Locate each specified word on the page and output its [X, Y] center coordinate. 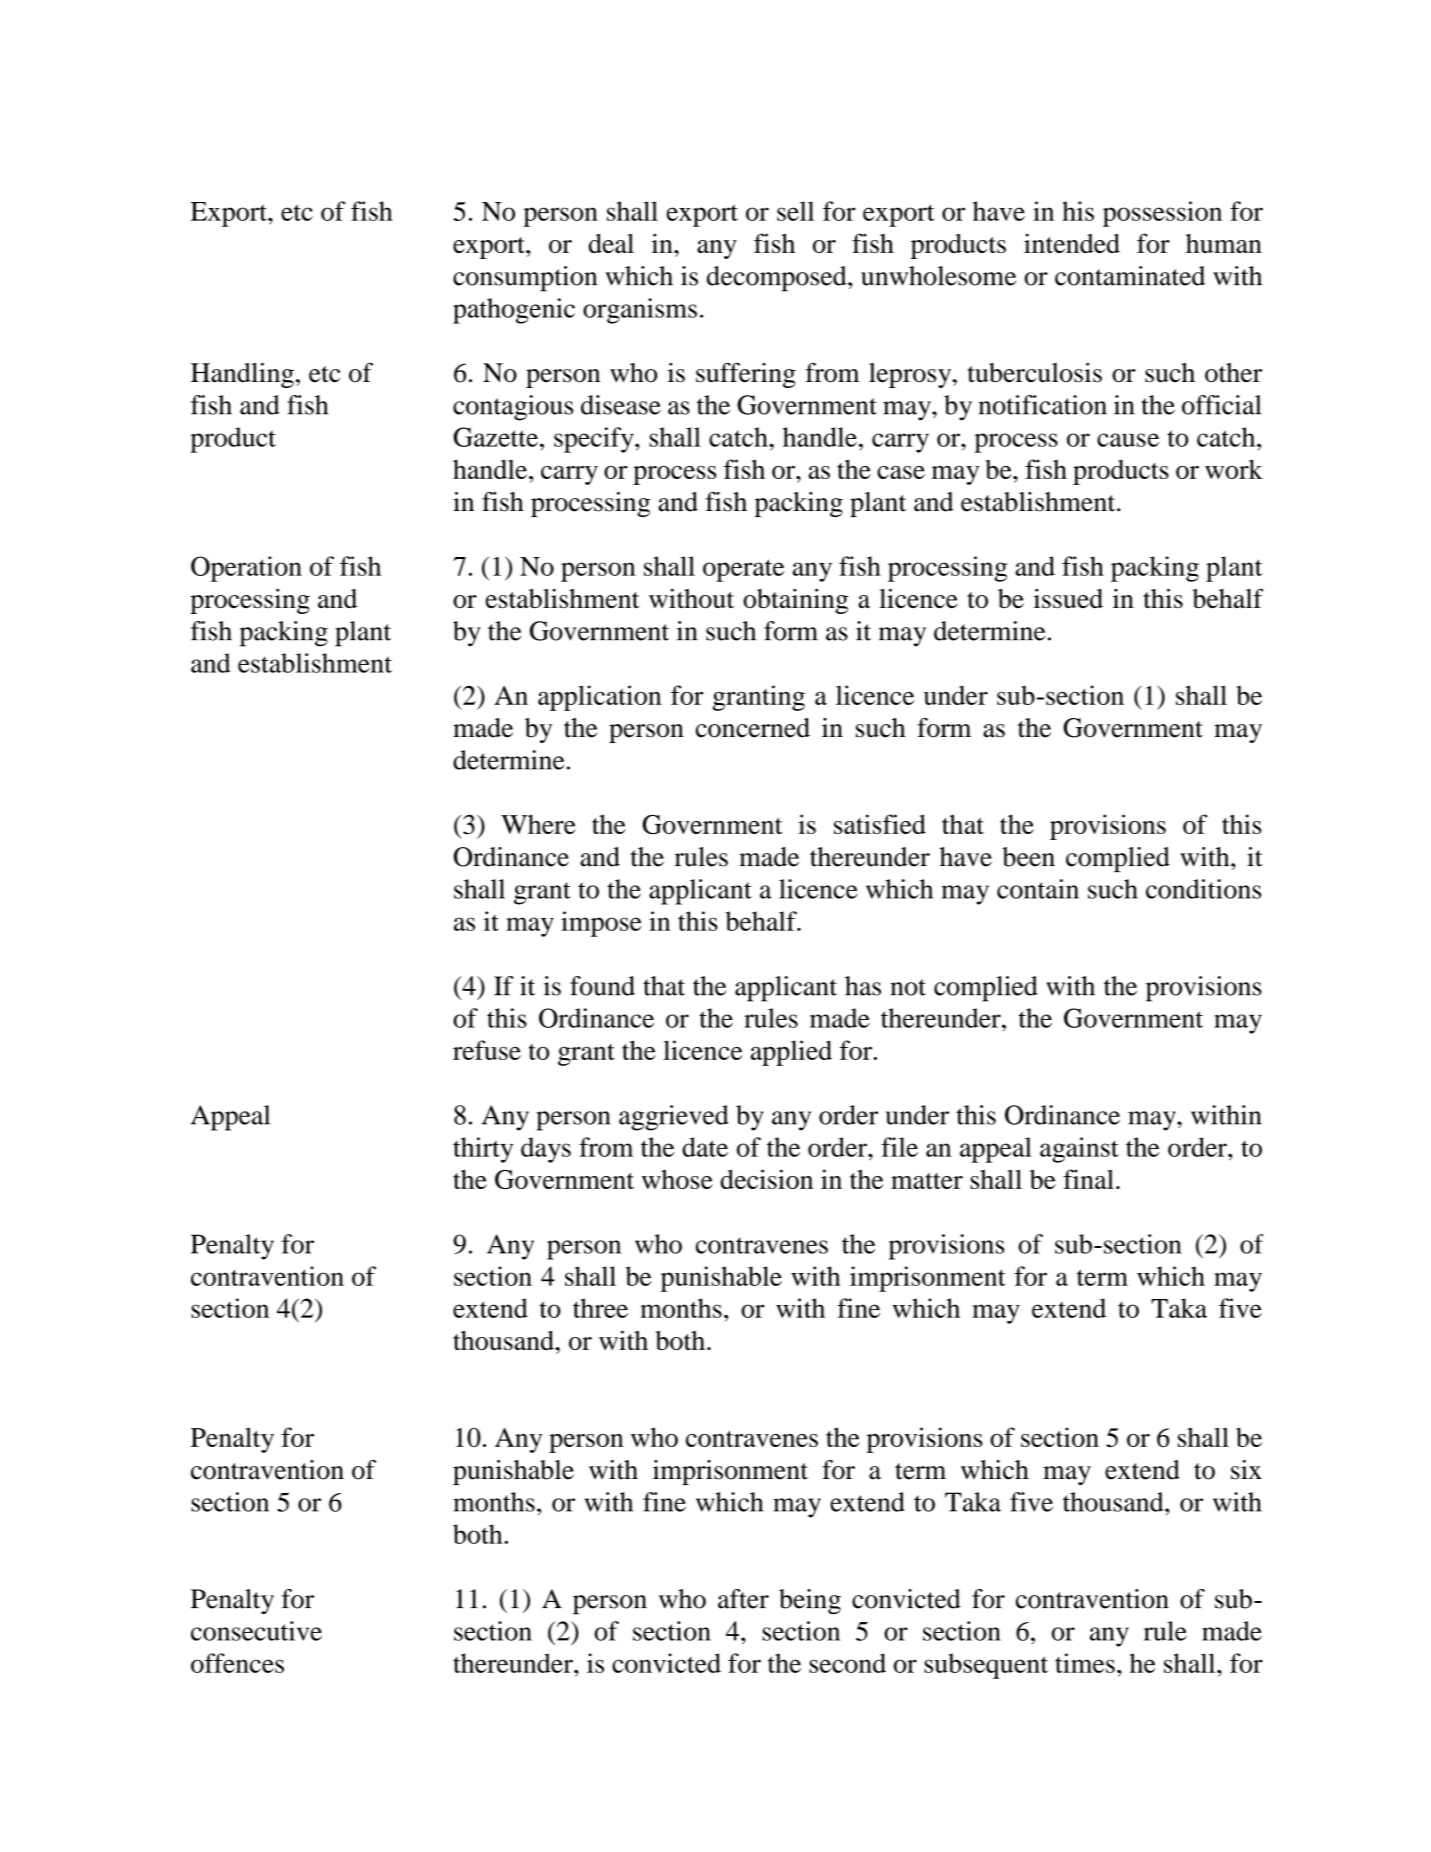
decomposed [778, 279]
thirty [483, 1150]
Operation [246, 569]
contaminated [1130, 276]
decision [766, 1179]
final [1088, 1179]
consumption [525, 279]
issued [1068, 598]
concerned [753, 728]
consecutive [256, 1631]
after [743, 1599]
